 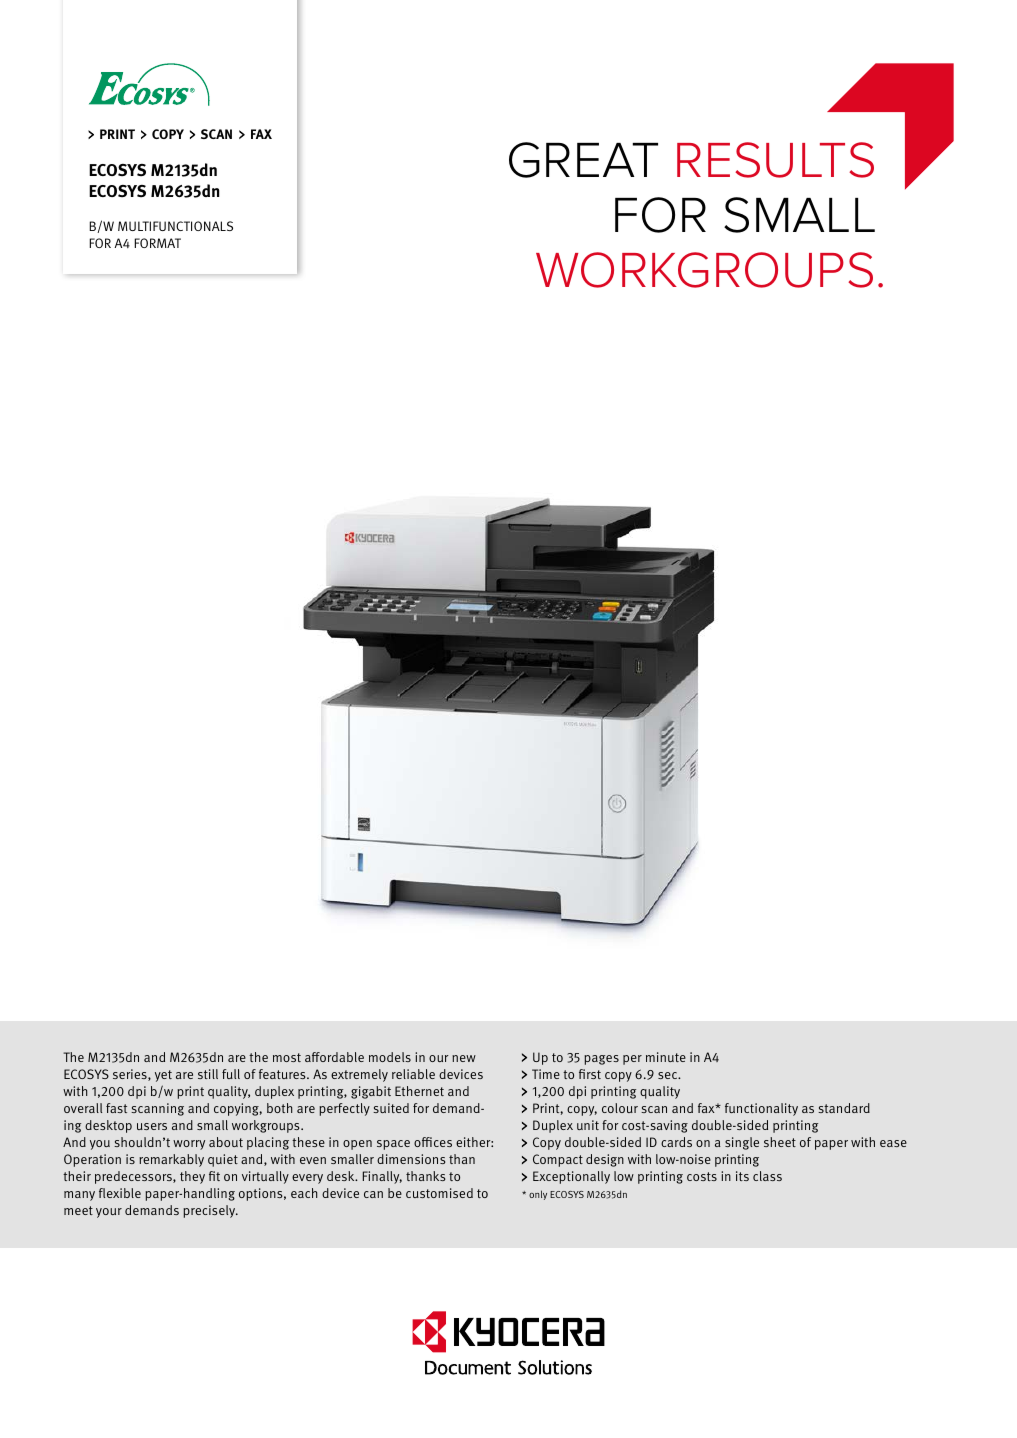 What do you see at coordinates (390, 1057) in the screenshot?
I see `models` at bounding box center [390, 1057].
